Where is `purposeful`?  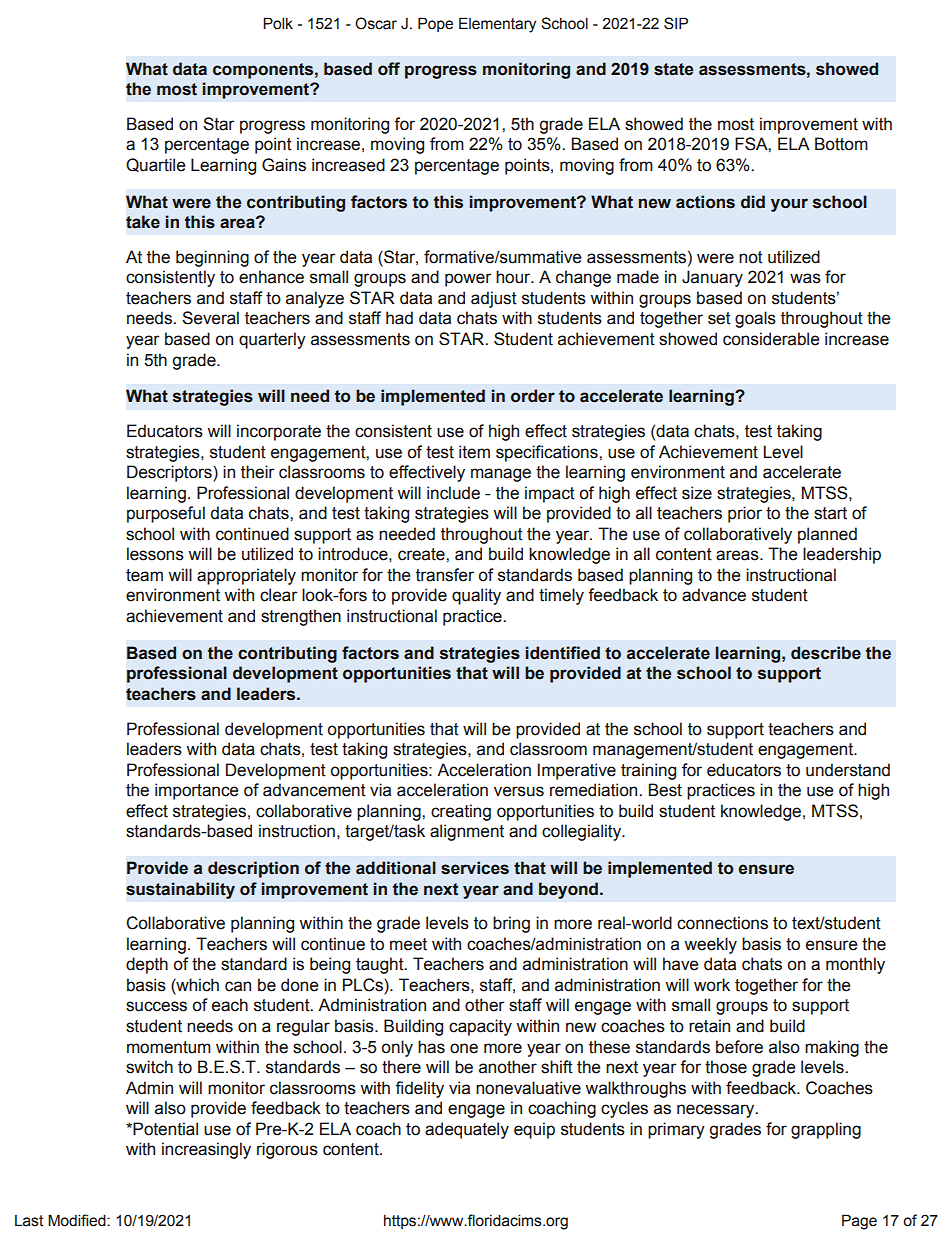 purposeful is located at coordinates (166, 514).
